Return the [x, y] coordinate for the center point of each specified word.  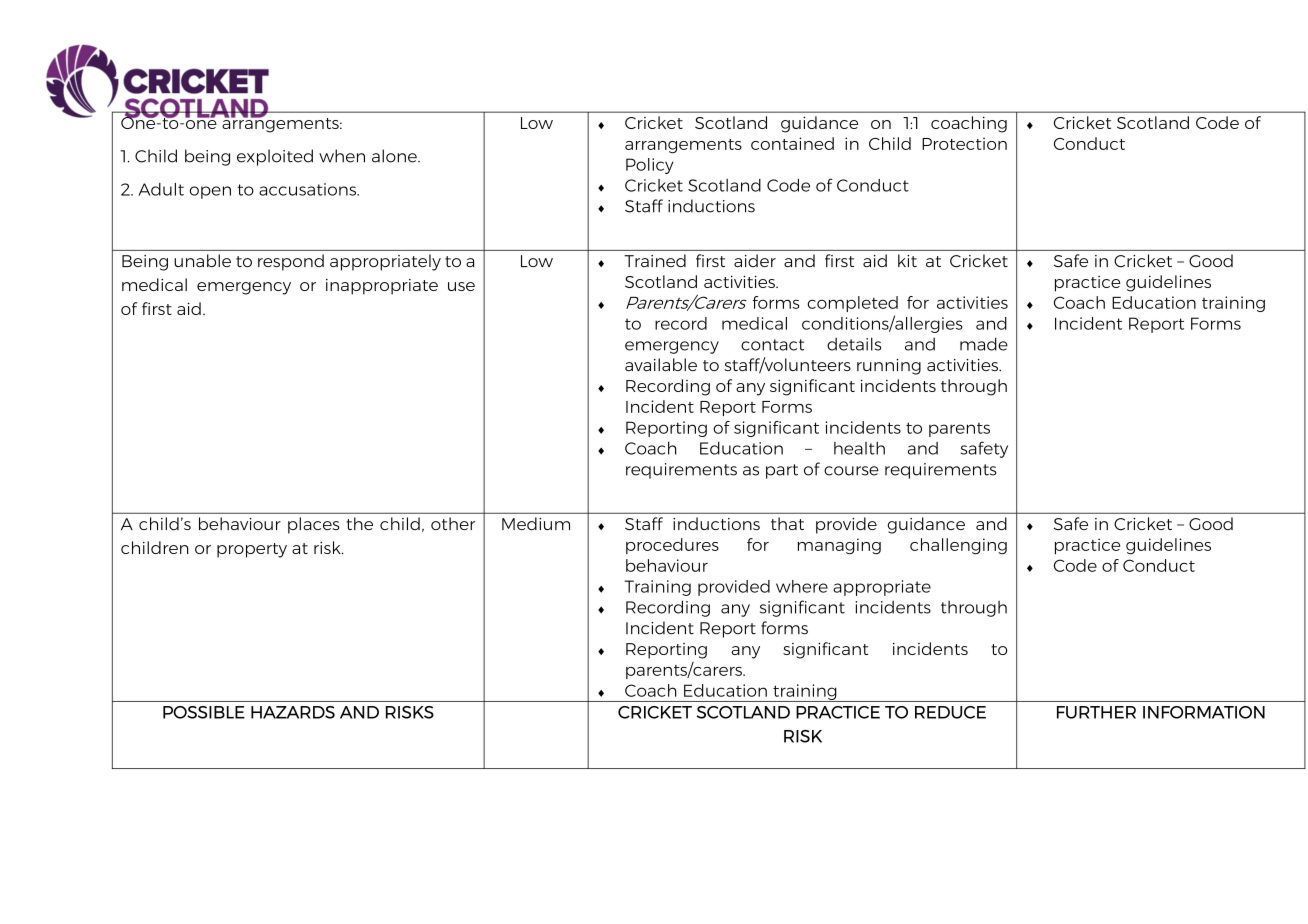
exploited [275, 157]
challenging [958, 546]
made [984, 344]
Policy [650, 166]
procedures [672, 546]
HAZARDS [293, 712]
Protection [964, 143]
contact [772, 345]
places [314, 525]
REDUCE [950, 712]
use [461, 286]
